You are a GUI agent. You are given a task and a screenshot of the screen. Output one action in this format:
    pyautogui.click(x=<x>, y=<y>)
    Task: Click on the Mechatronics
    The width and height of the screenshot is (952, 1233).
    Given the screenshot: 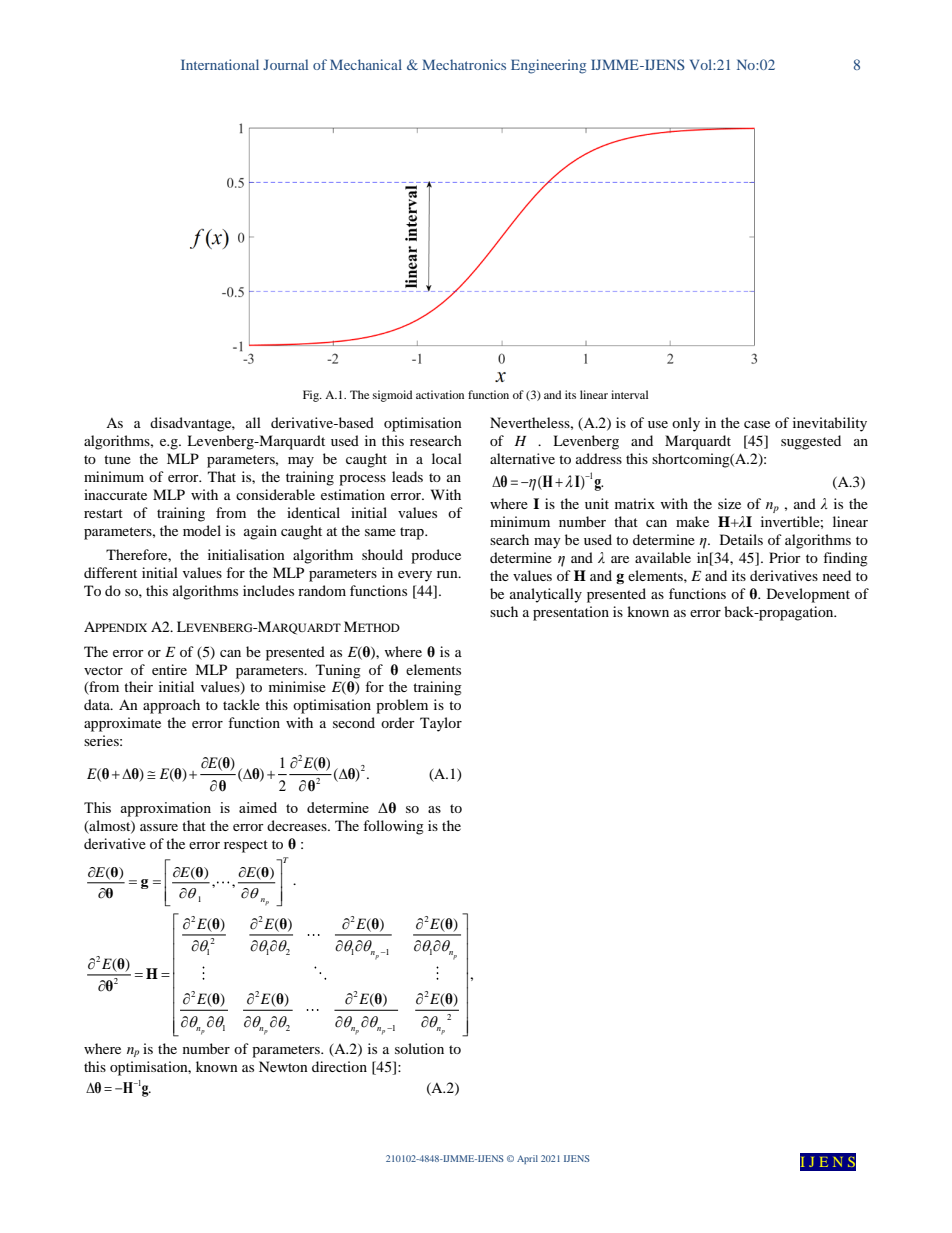 What is the action you would take?
    pyautogui.click(x=464, y=64)
